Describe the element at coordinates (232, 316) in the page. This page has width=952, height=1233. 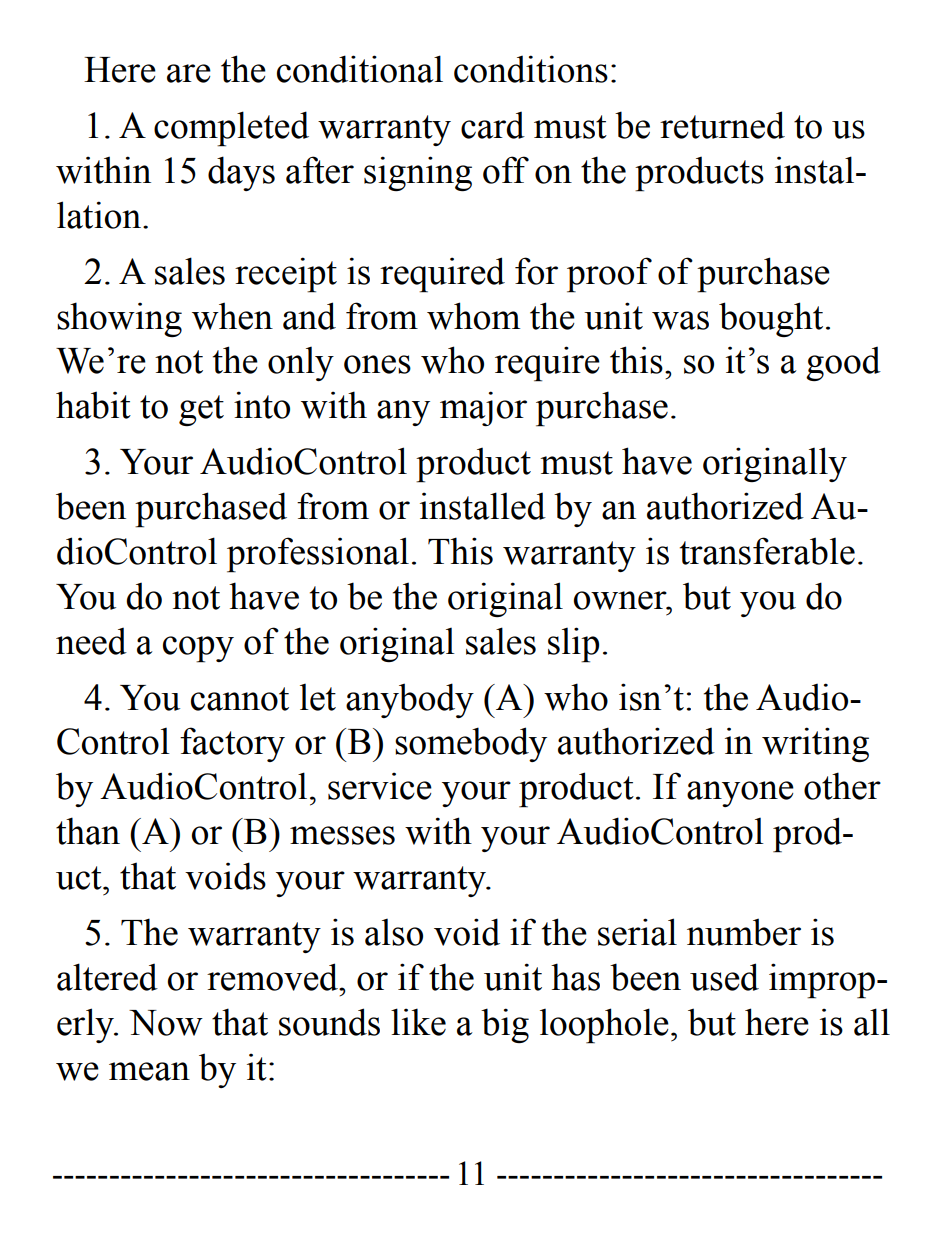
I see `when` at that location.
